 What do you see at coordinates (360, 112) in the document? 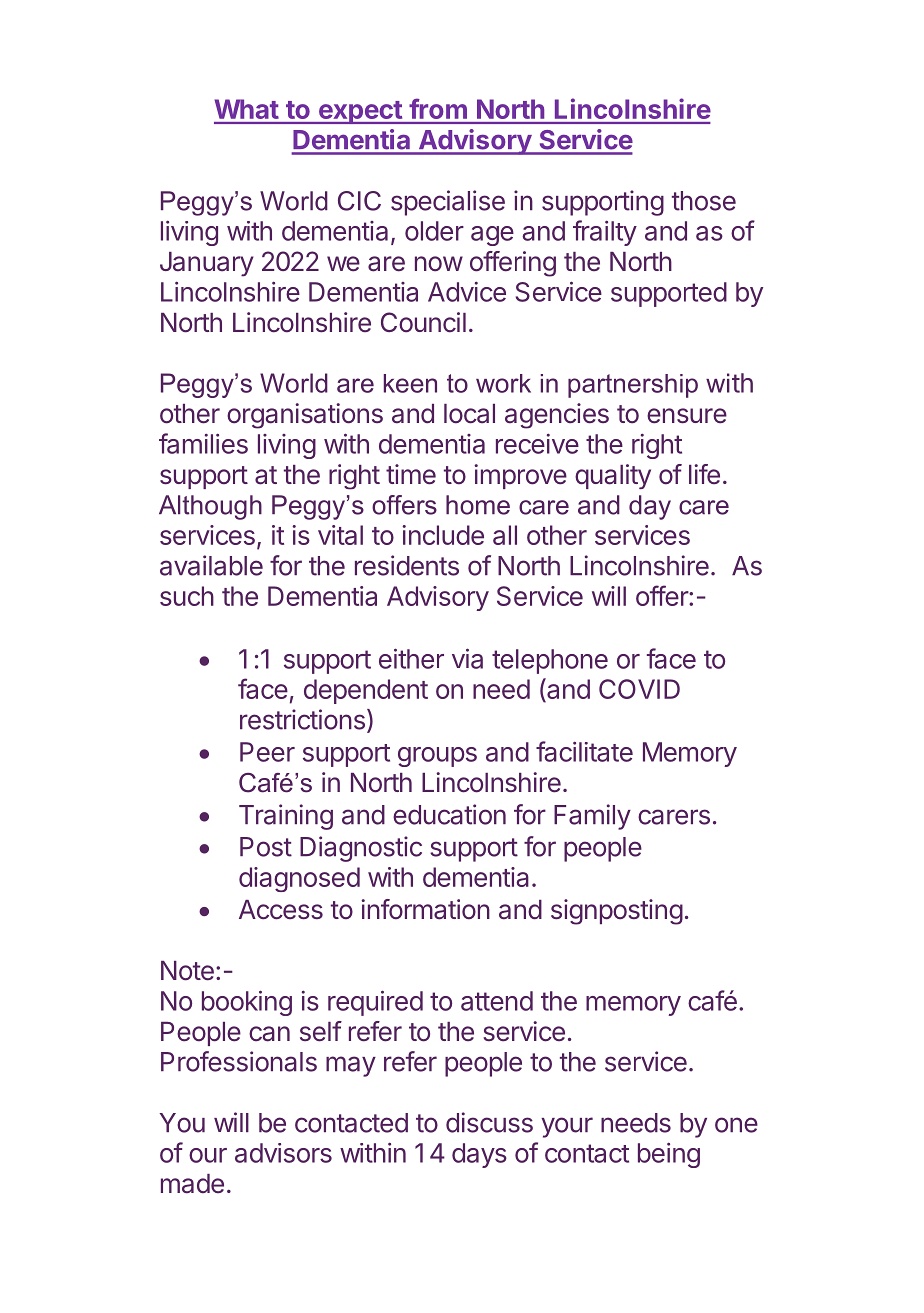
I see `expect` at bounding box center [360, 112].
